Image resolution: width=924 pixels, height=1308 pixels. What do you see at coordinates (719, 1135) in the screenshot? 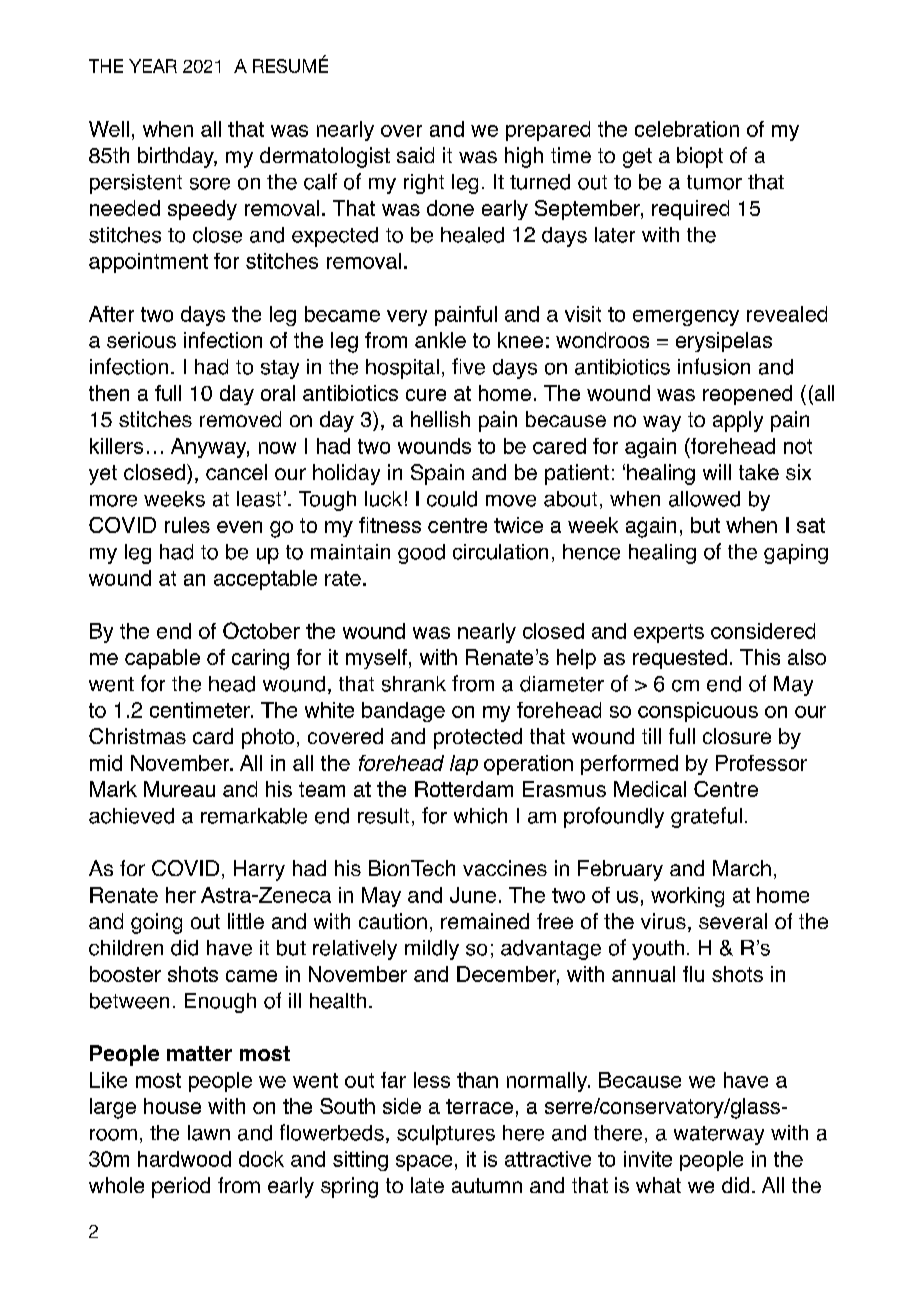
I see `waterway` at bounding box center [719, 1135].
